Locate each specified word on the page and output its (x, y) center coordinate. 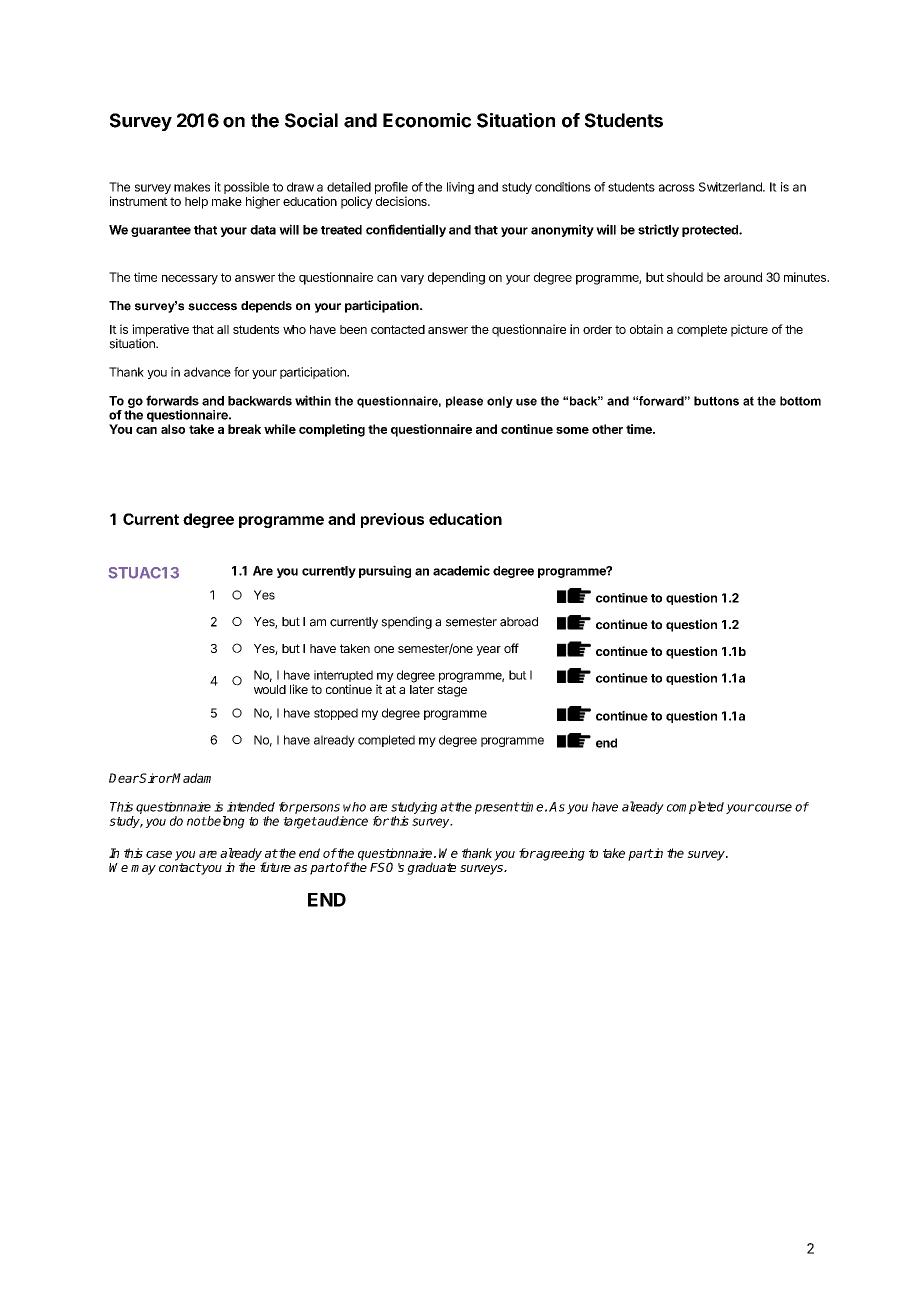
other (607, 429)
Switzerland (731, 187)
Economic (427, 120)
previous (392, 520)
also (173, 429)
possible (246, 189)
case (159, 854)
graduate (431, 868)
